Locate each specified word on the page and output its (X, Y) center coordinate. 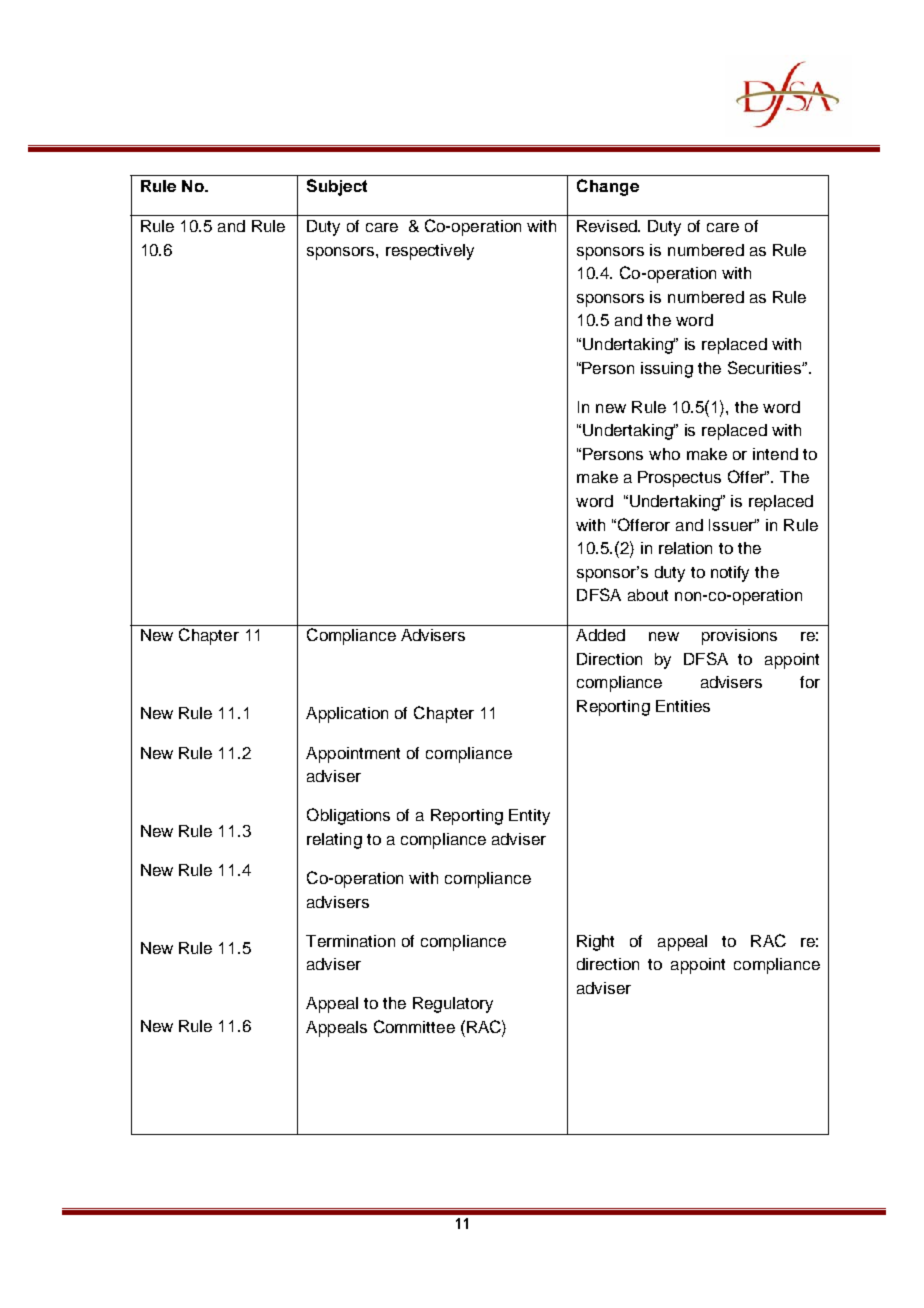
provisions (739, 637)
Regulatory (453, 1005)
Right (595, 943)
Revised (608, 226)
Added (600, 635)
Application (347, 715)
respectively (430, 252)
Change (608, 187)
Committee (414, 1026)
